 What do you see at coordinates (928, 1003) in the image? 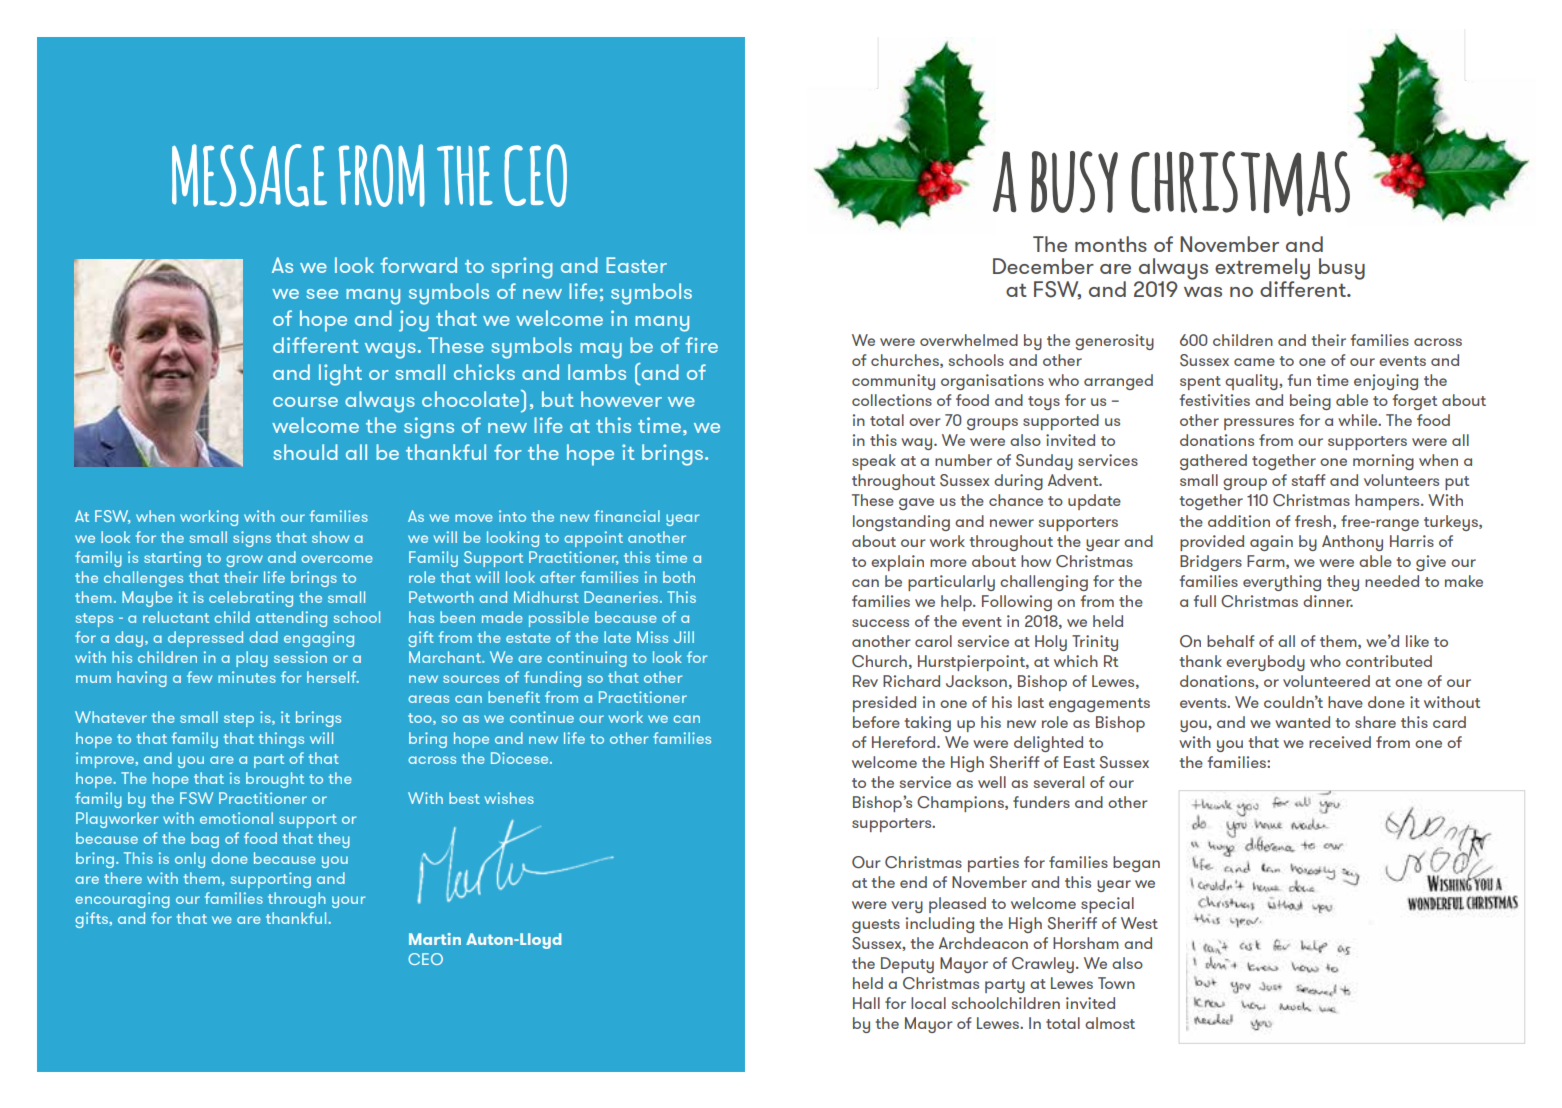
I see `local` at bounding box center [928, 1003].
